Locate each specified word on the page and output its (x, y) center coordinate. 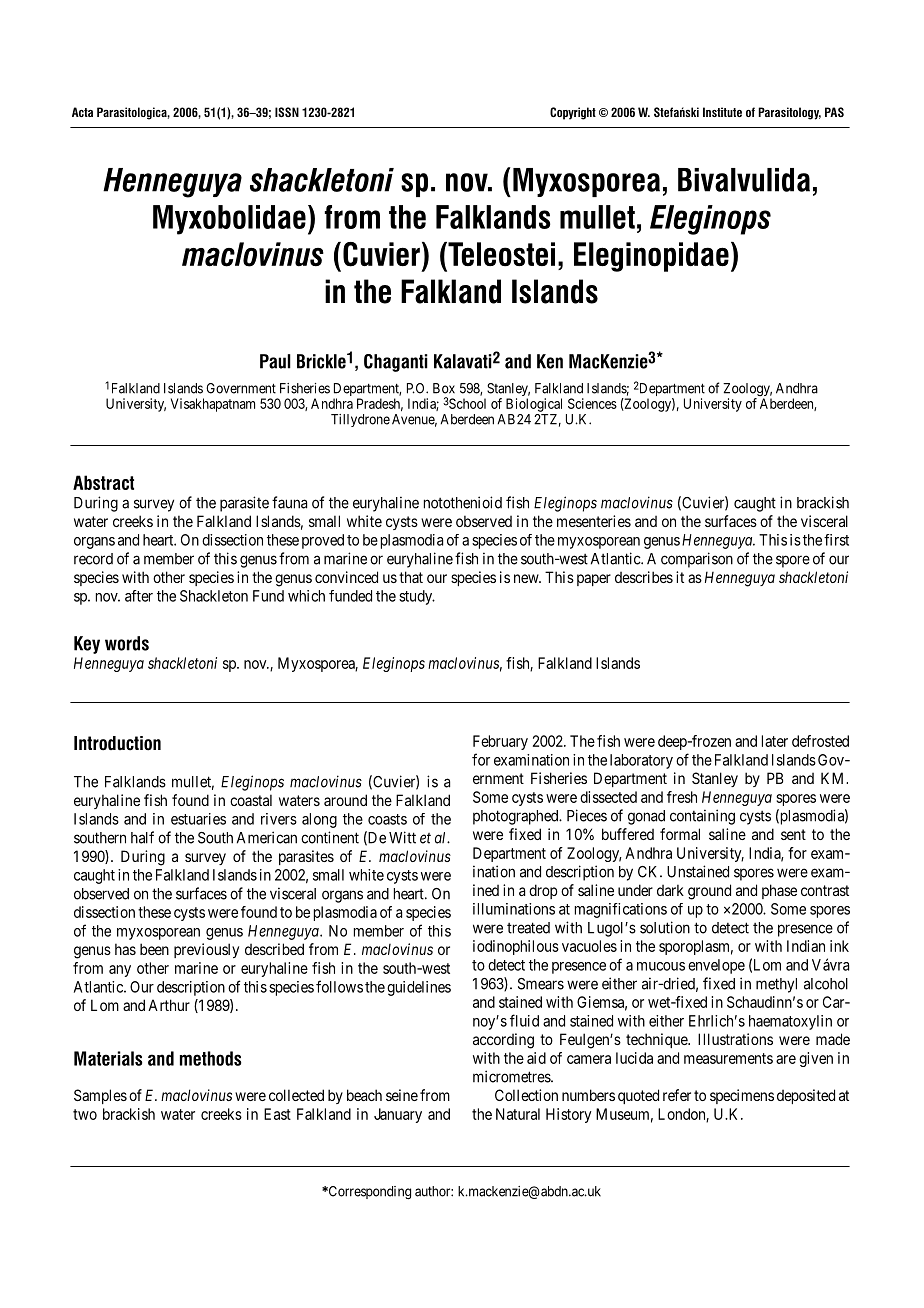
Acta (82, 112)
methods (211, 1058)
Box (444, 388)
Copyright (573, 113)
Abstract (103, 482)
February (500, 742)
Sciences (592, 403)
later (775, 741)
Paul (275, 361)
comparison (697, 560)
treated (528, 928)
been (154, 949)
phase (779, 891)
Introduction (117, 743)
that (411, 577)
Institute (722, 112)
